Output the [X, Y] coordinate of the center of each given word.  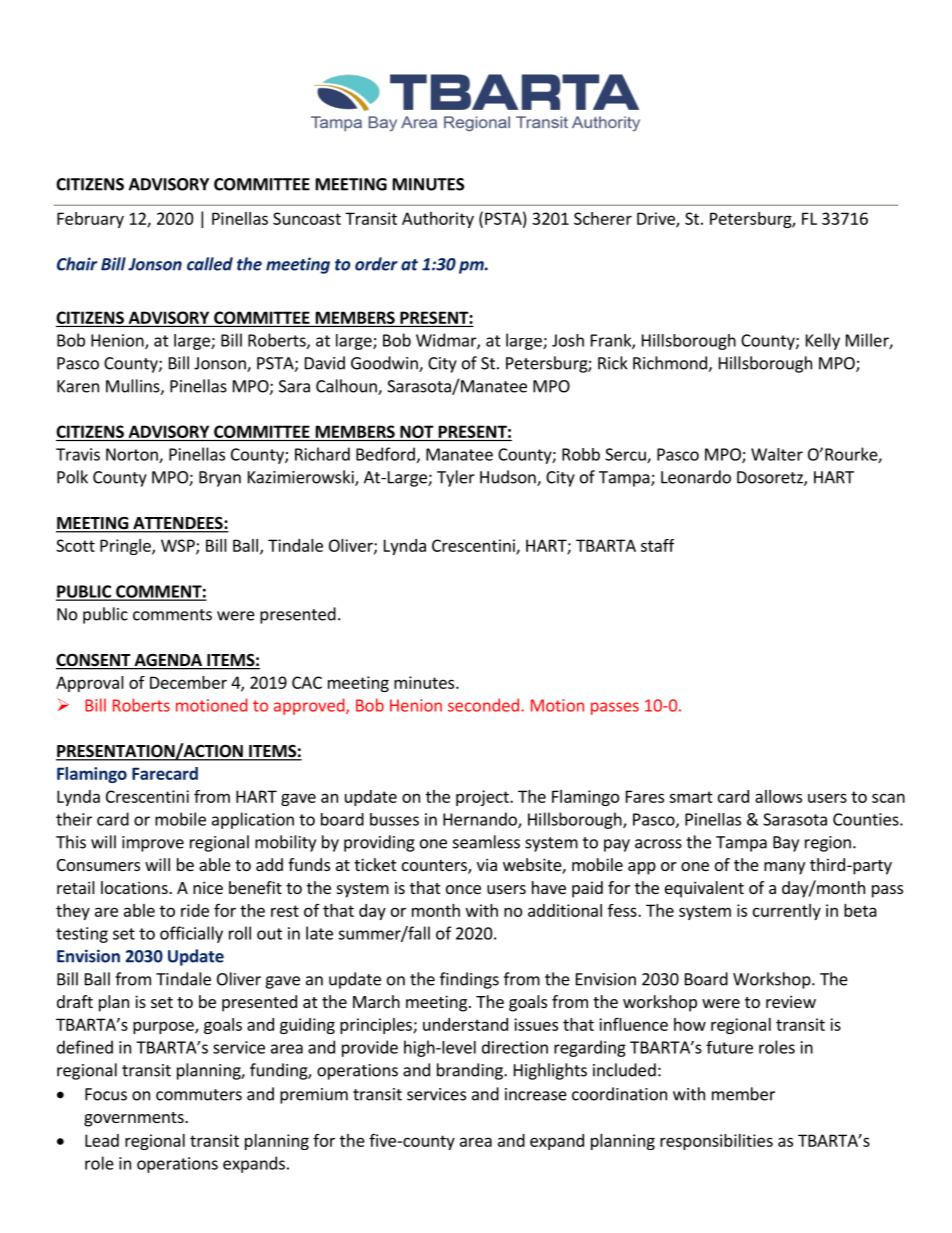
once [463, 889]
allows [778, 796]
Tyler [456, 478]
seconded [483, 705]
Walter [777, 454]
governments [135, 1119]
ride [195, 910]
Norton [133, 455]
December [188, 682]
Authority [438, 220]
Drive [657, 219]
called [210, 264]
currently [787, 912]
